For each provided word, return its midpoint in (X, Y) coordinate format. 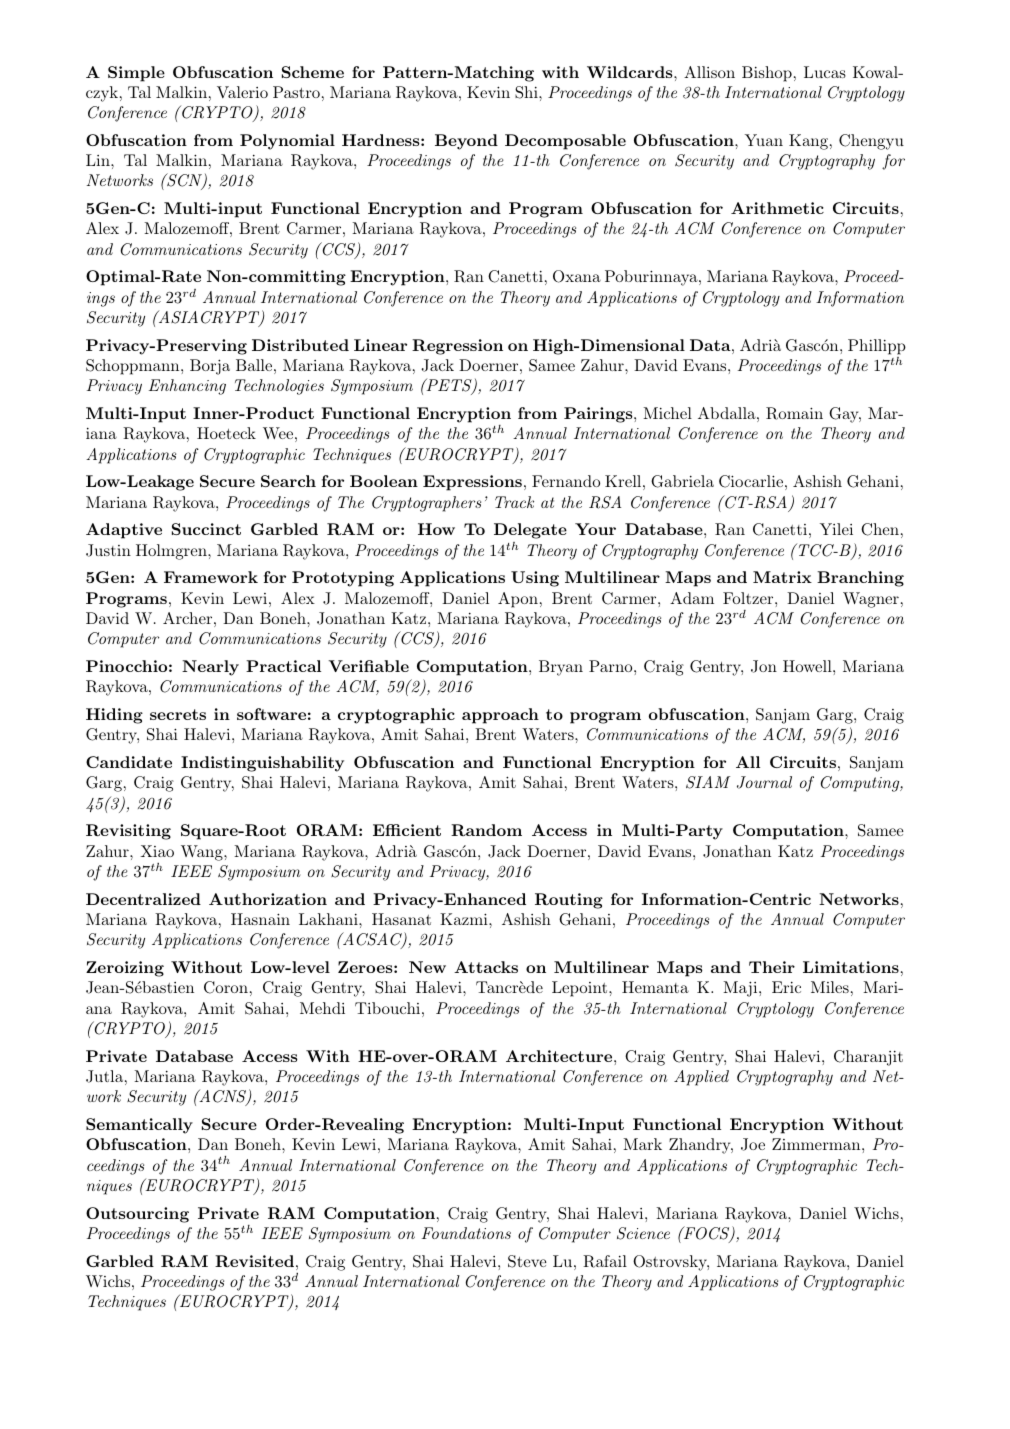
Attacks (486, 967)
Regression (457, 347)
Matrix (782, 577)
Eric (786, 987)
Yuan (764, 140)
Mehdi (322, 1008)
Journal (764, 782)
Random (486, 830)
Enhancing (187, 387)
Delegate (530, 531)
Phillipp (877, 347)
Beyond (466, 142)
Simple (136, 74)
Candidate (129, 762)
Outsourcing (137, 1215)
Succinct (206, 529)
